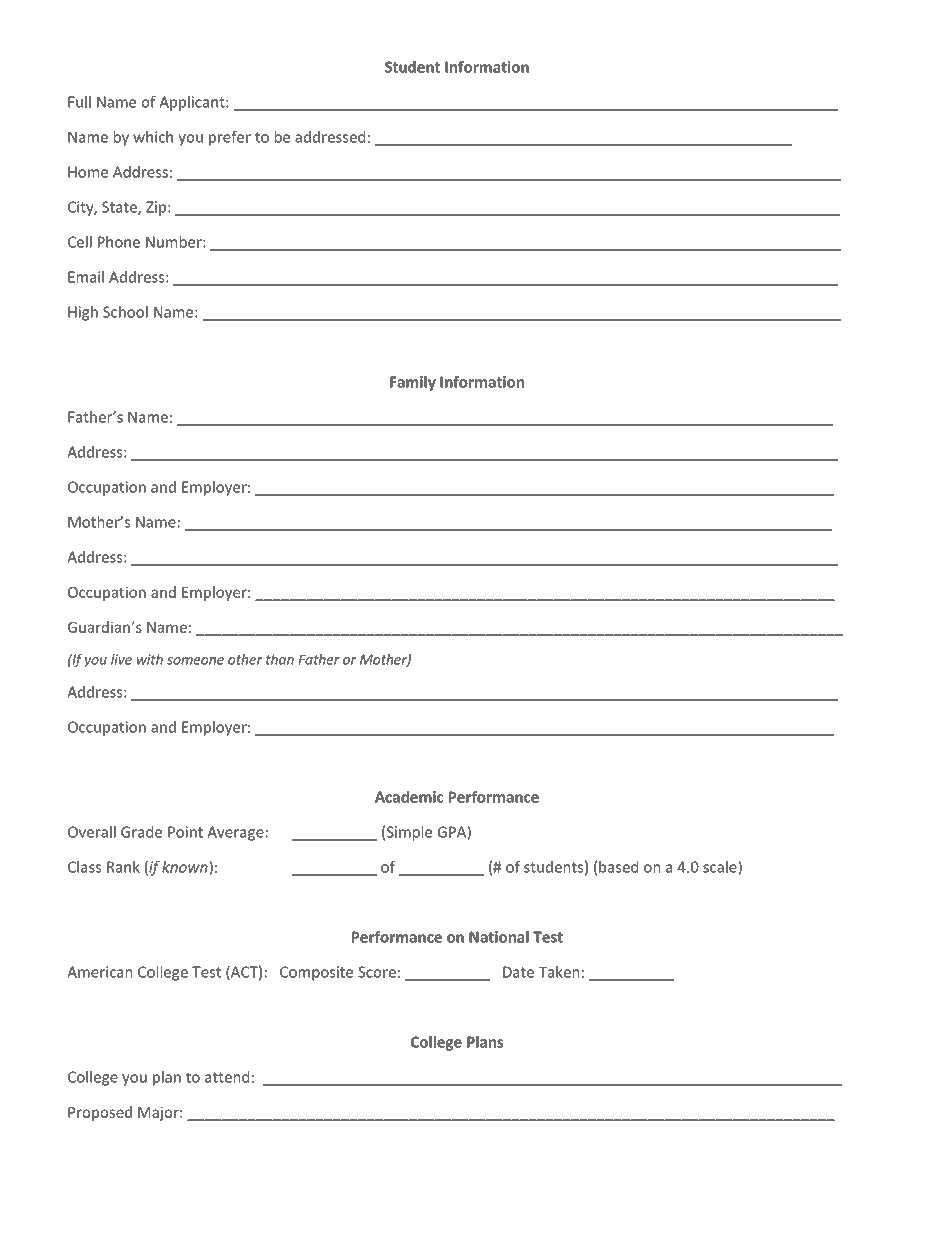 The width and height of the image is (952, 1233). What do you see at coordinates (619, 867) in the image?
I see `based` at bounding box center [619, 867].
